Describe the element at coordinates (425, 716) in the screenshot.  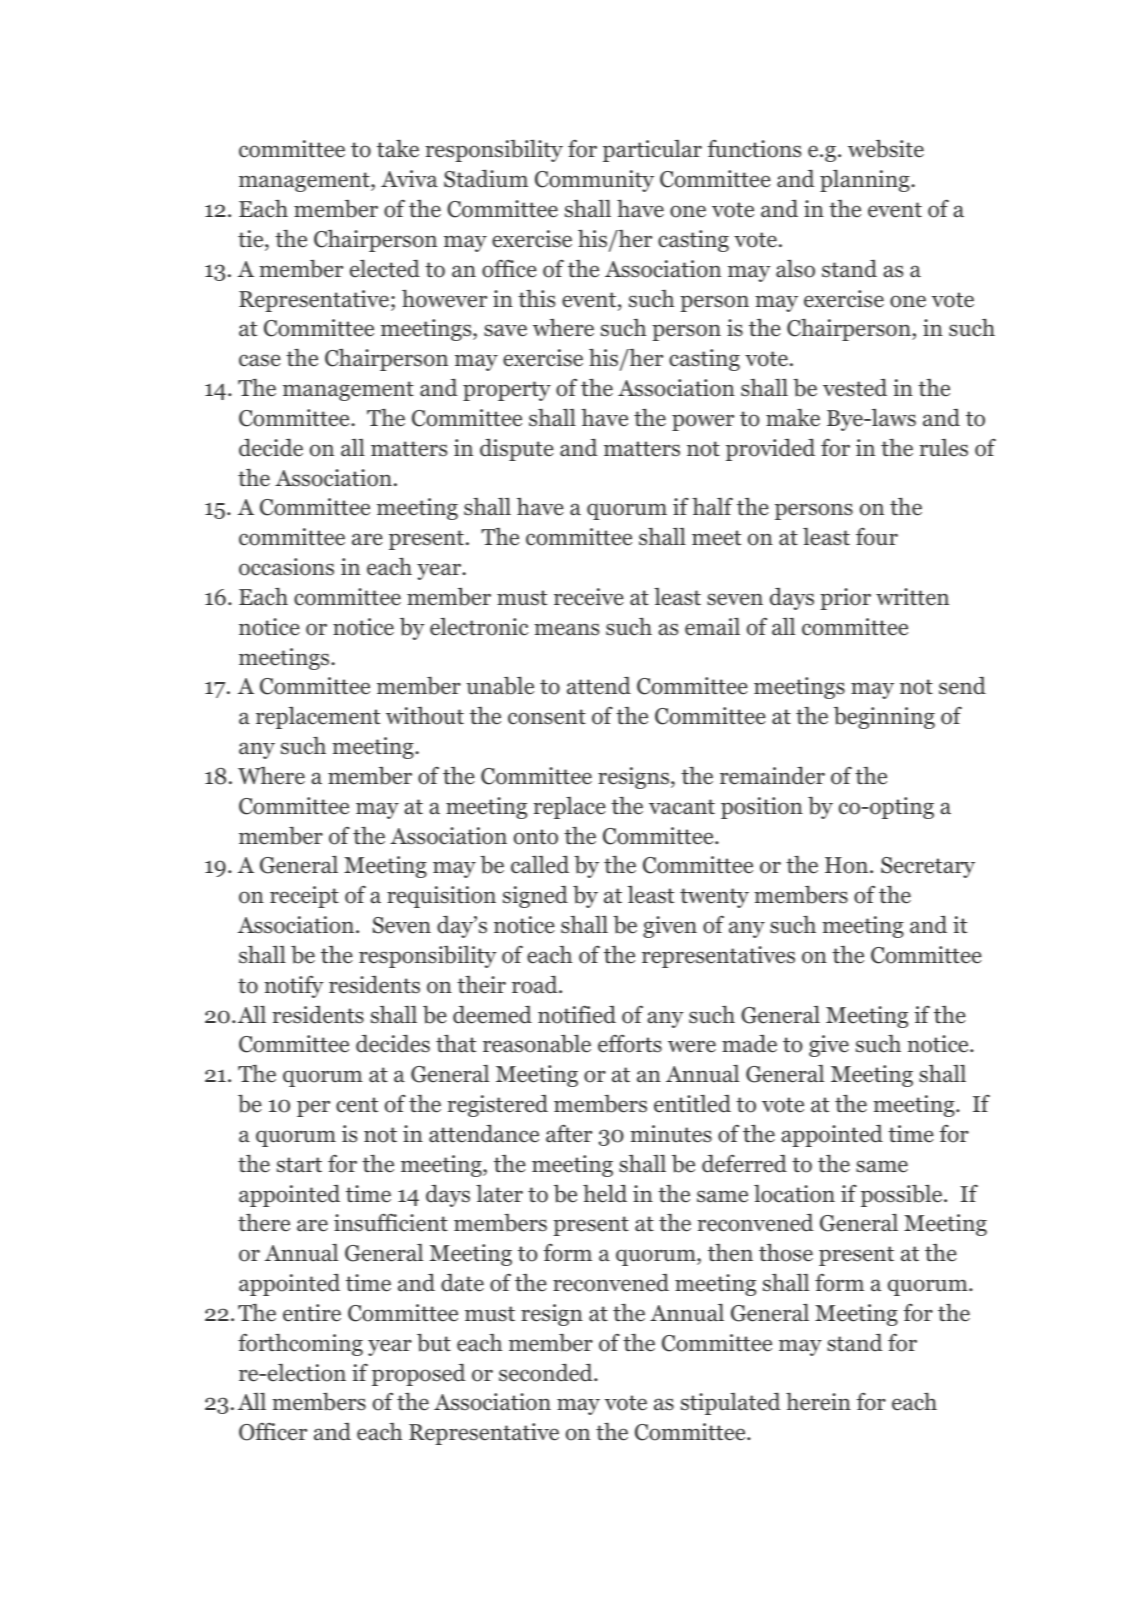
I see `without` at that location.
